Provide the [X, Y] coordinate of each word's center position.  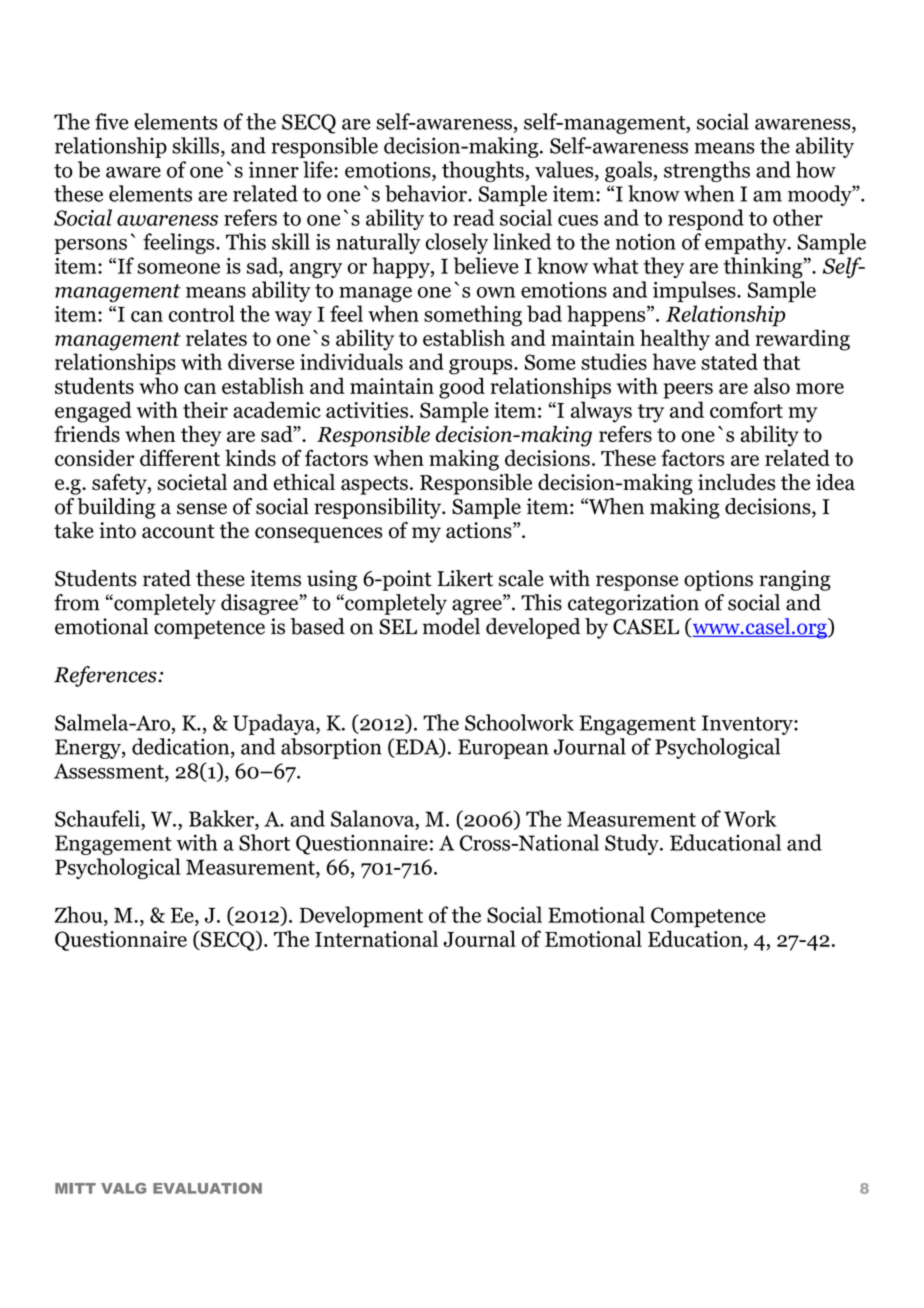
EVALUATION [207, 1188]
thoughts [484, 171]
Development [361, 917]
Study [633, 844]
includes [736, 482]
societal [192, 482]
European [503, 749]
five [111, 121]
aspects [374, 485]
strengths [707, 171]
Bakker [222, 818]
